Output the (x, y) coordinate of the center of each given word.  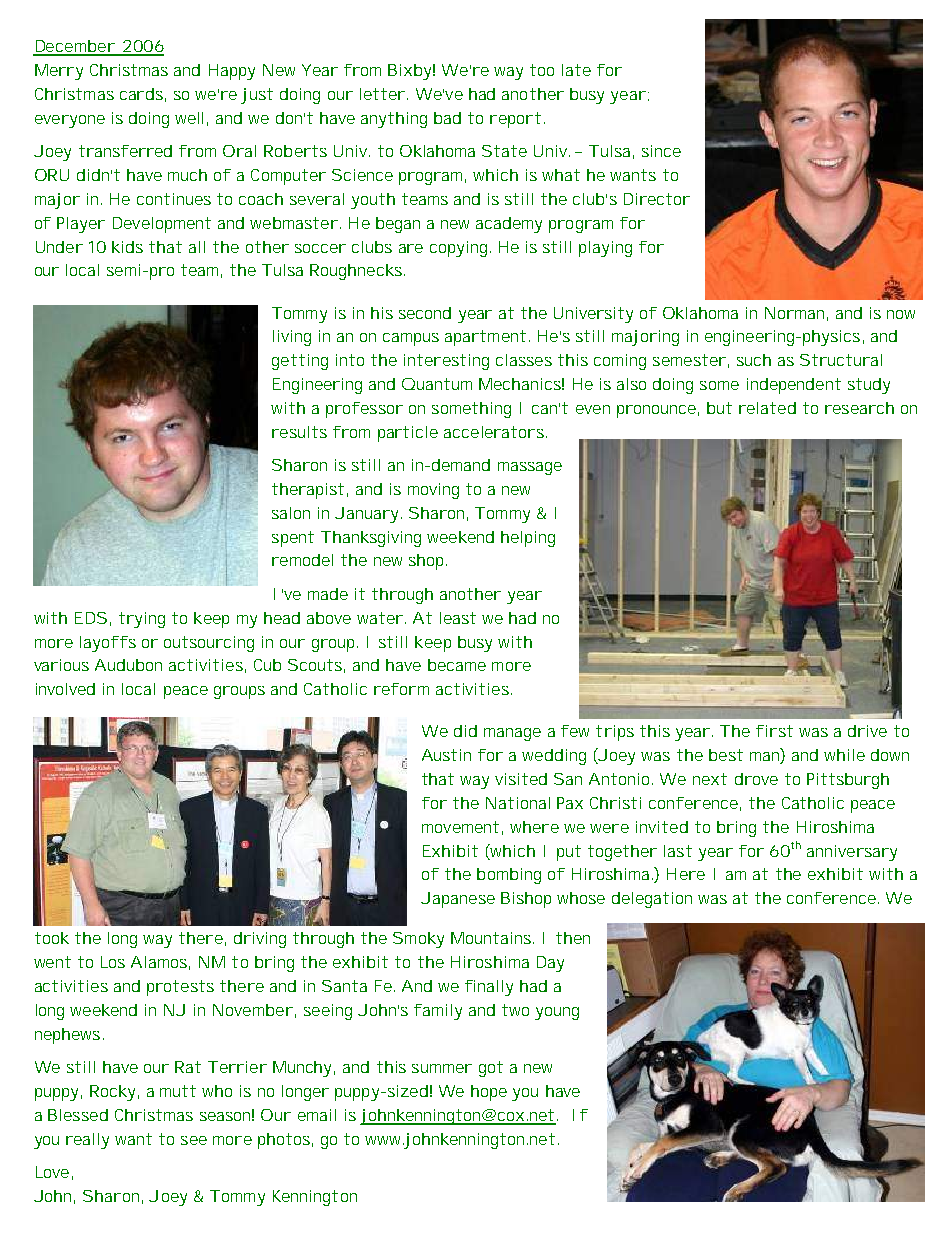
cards (141, 94)
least (458, 618)
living (292, 338)
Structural (841, 360)
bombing (509, 876)
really (87, 1141)
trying (142, 620)
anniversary (852, 853)
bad (447, 118)
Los (113, 962)
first (774, 731)
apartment (485, 338)
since (661, 151)
